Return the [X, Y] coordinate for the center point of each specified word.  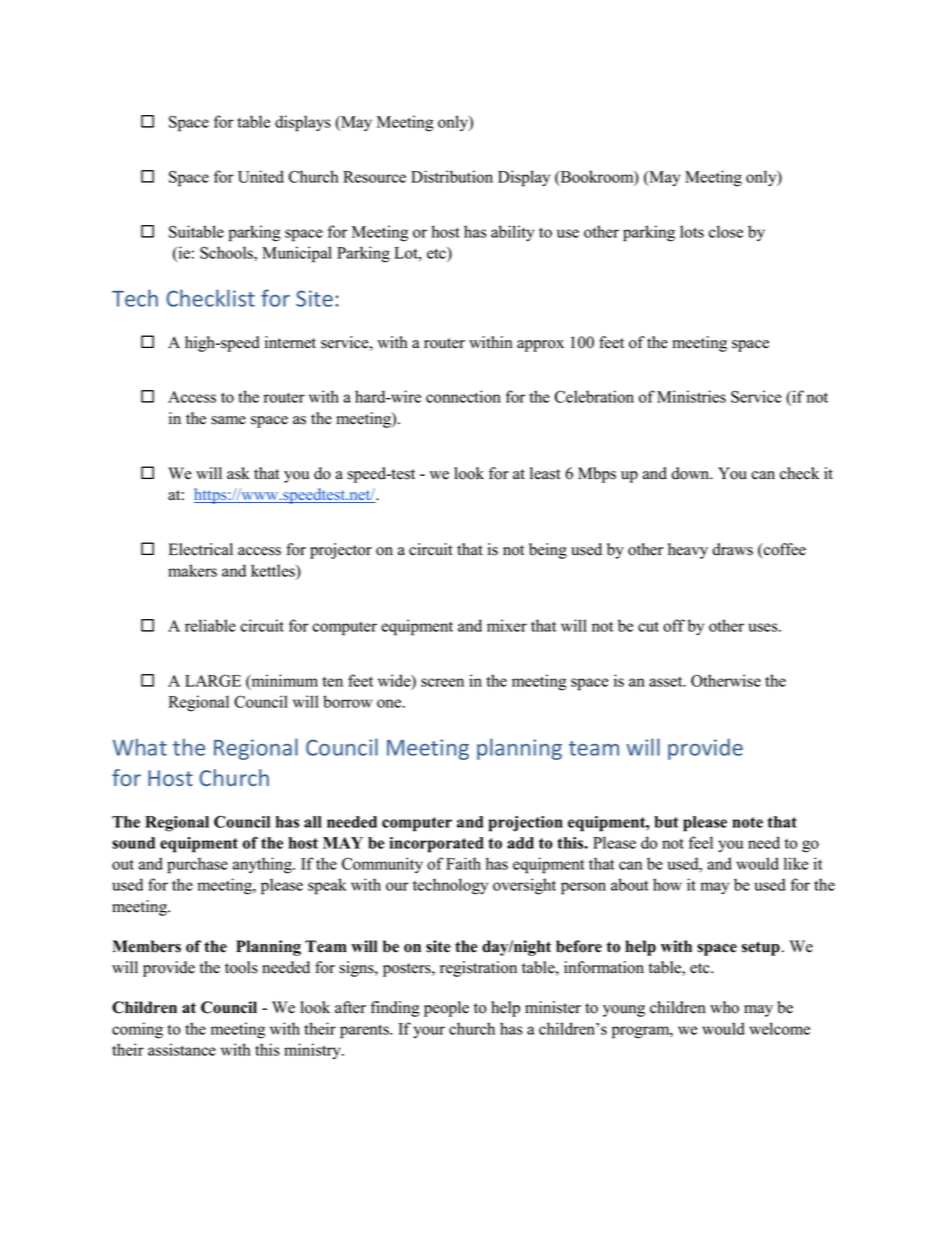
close [726, 231]
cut [648, 626]
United [261, 176]
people [446, 1009]
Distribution [452, 176]
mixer [507, 625]
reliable [210, 625]
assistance [182, 1049]
